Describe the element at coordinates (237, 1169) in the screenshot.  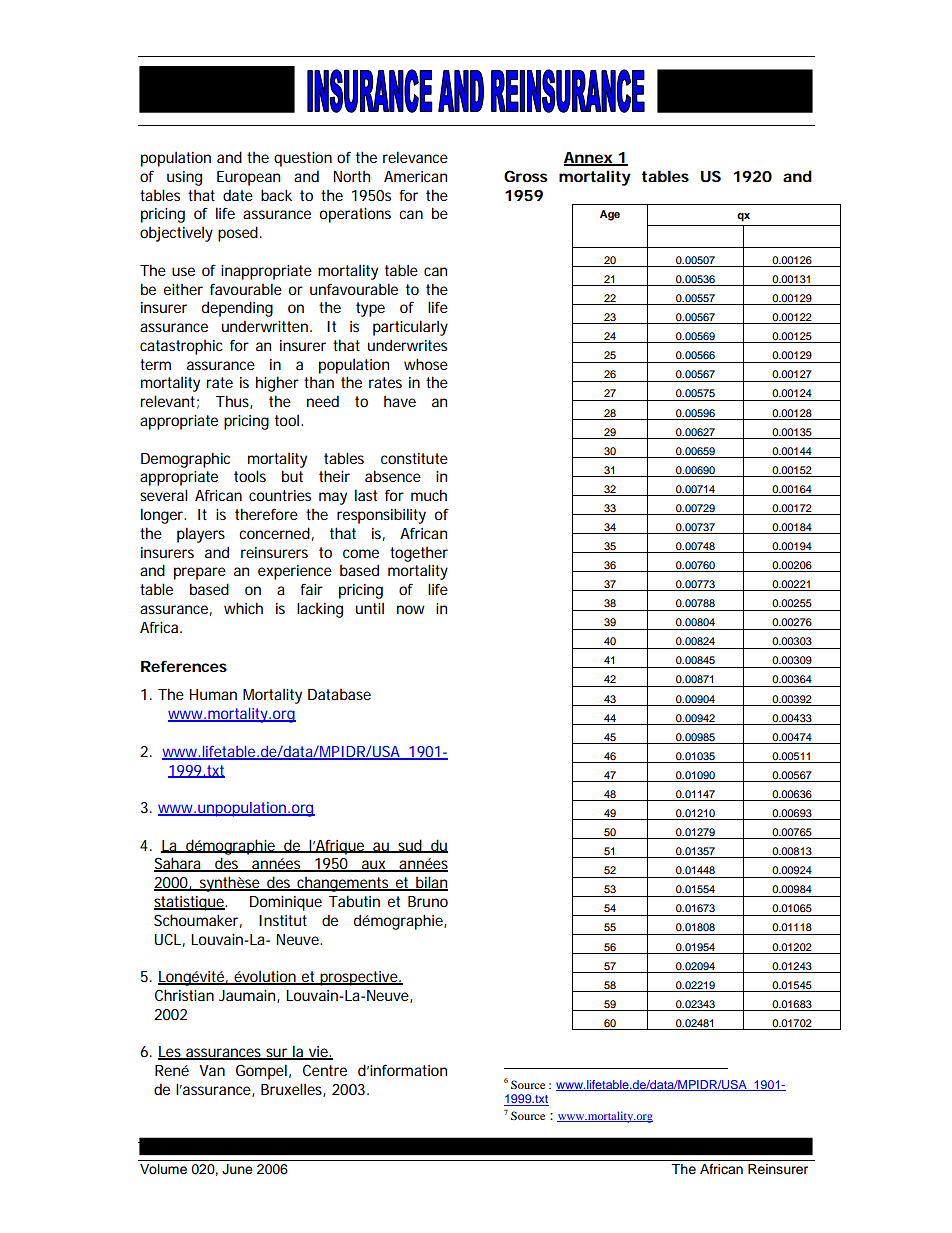
I see `June` at that location.
